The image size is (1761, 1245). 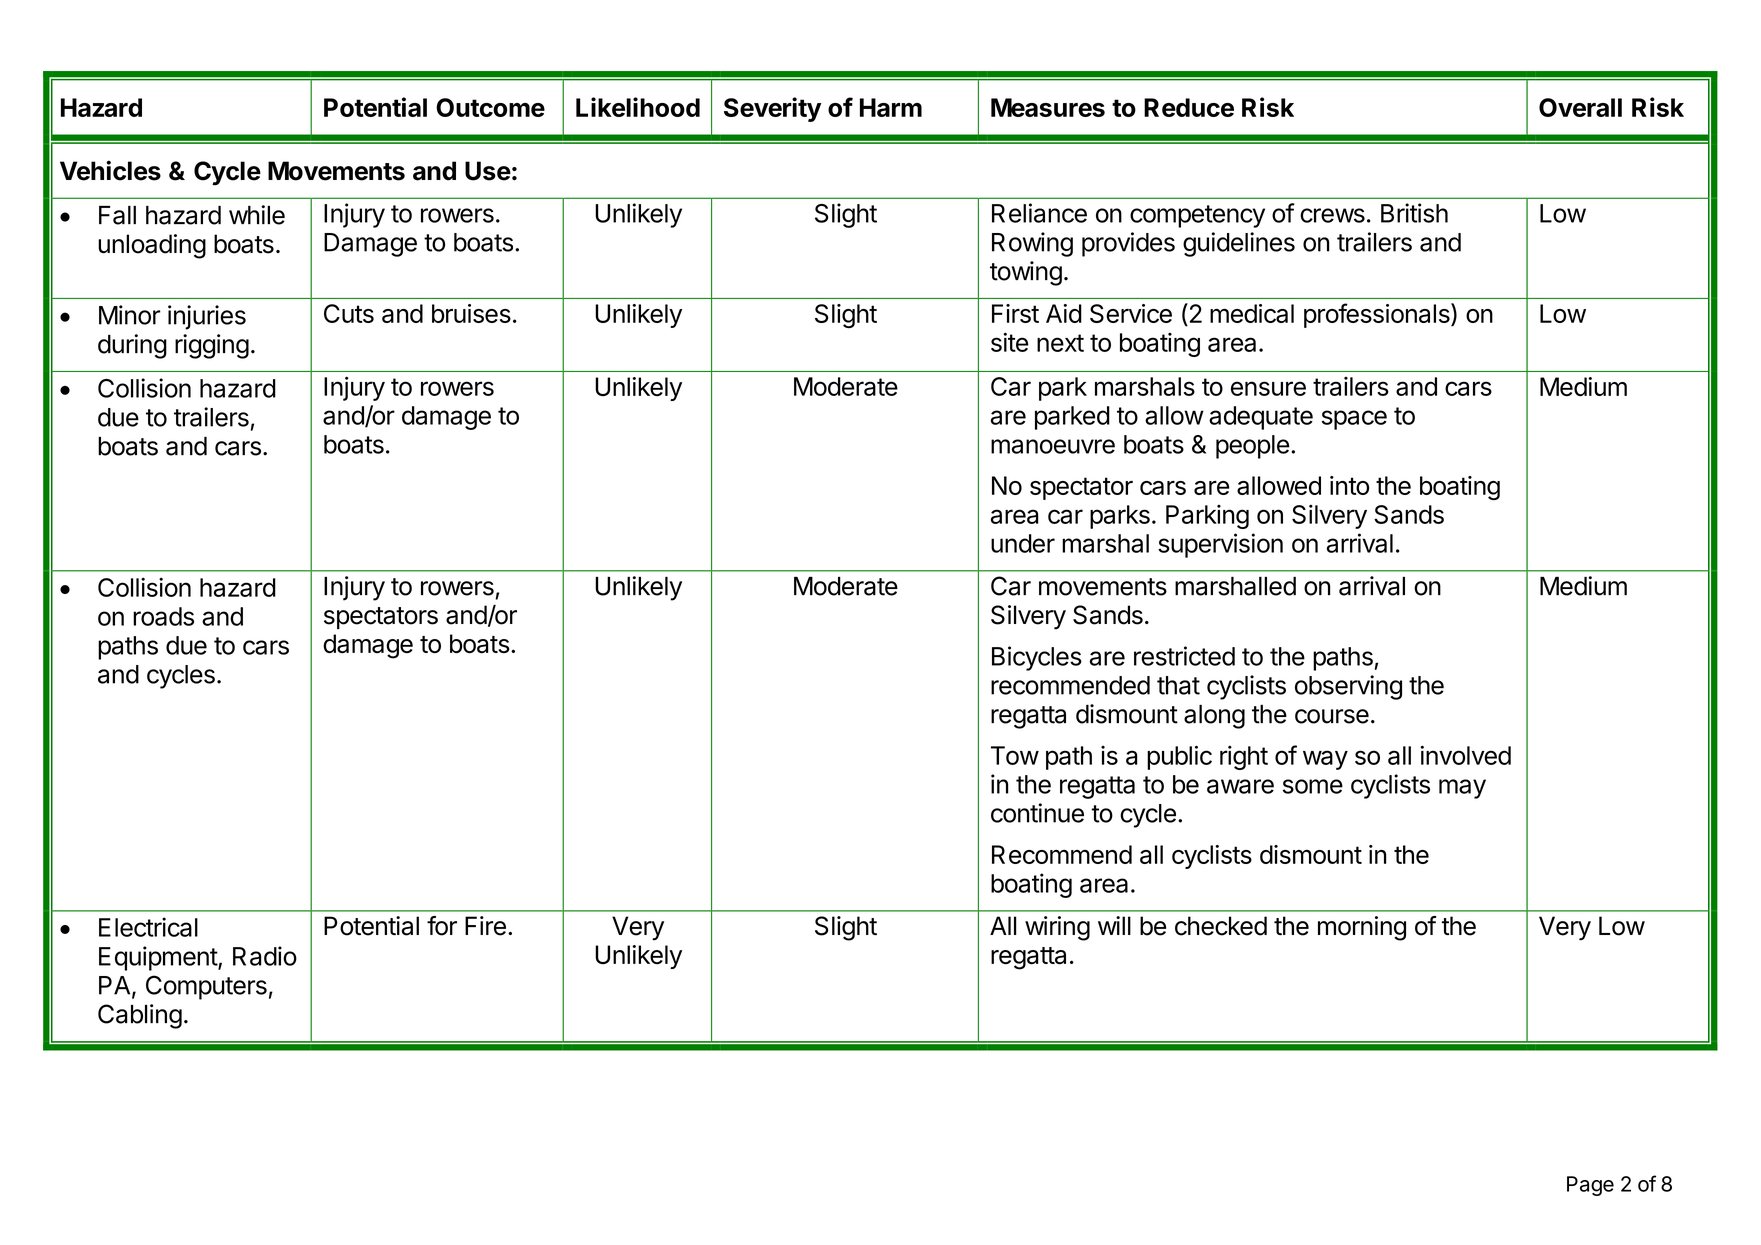 I want to click on Cabling, so click(x=140, y=1016).
